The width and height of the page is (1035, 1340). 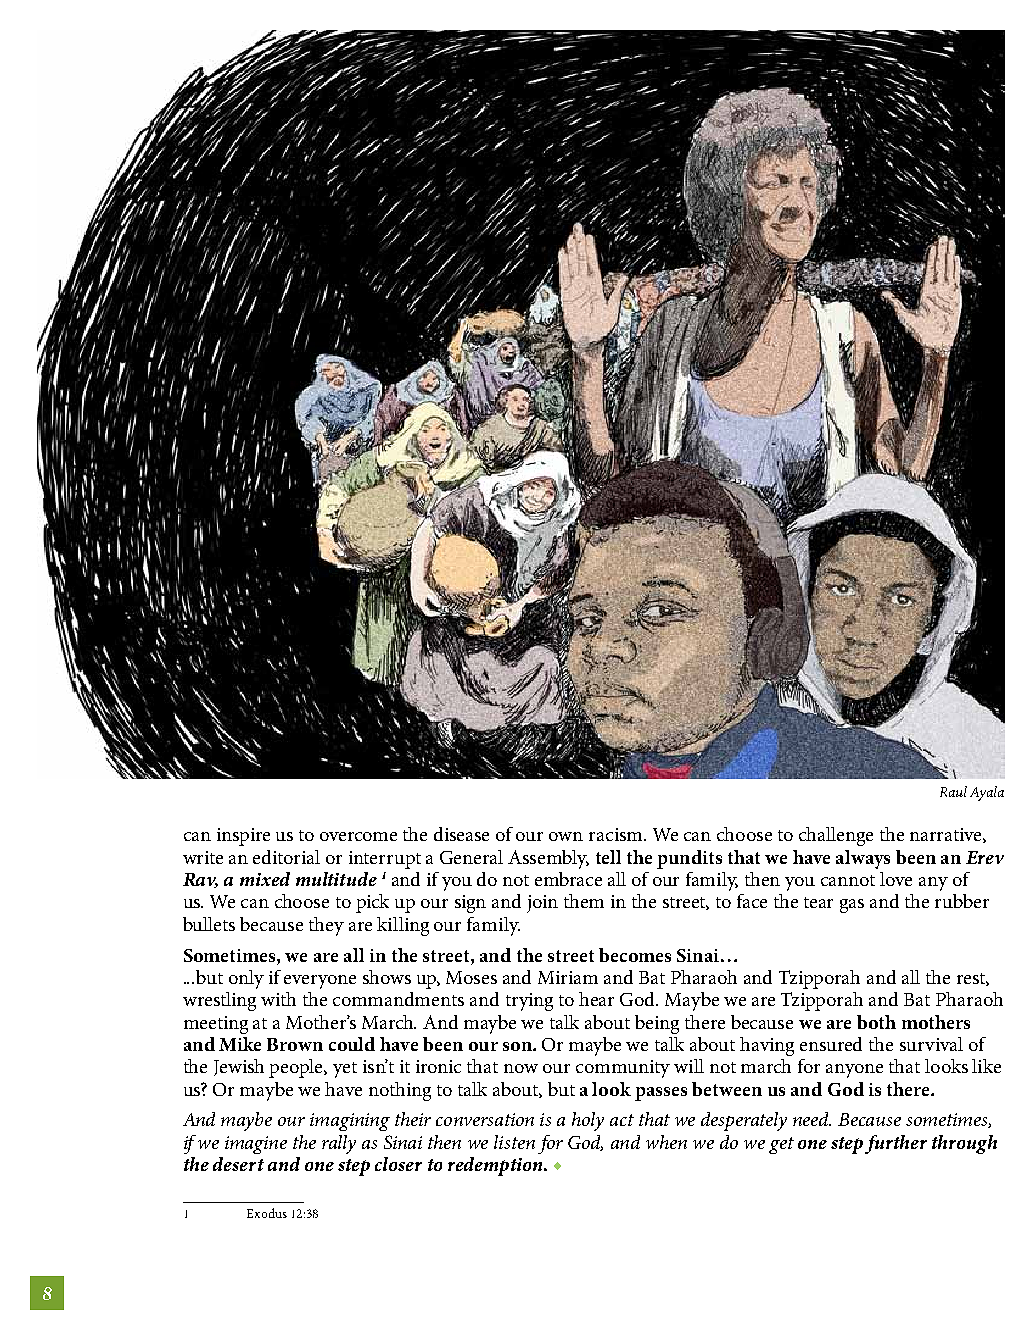 I want to click on hear, so click(x=596, y=999).
